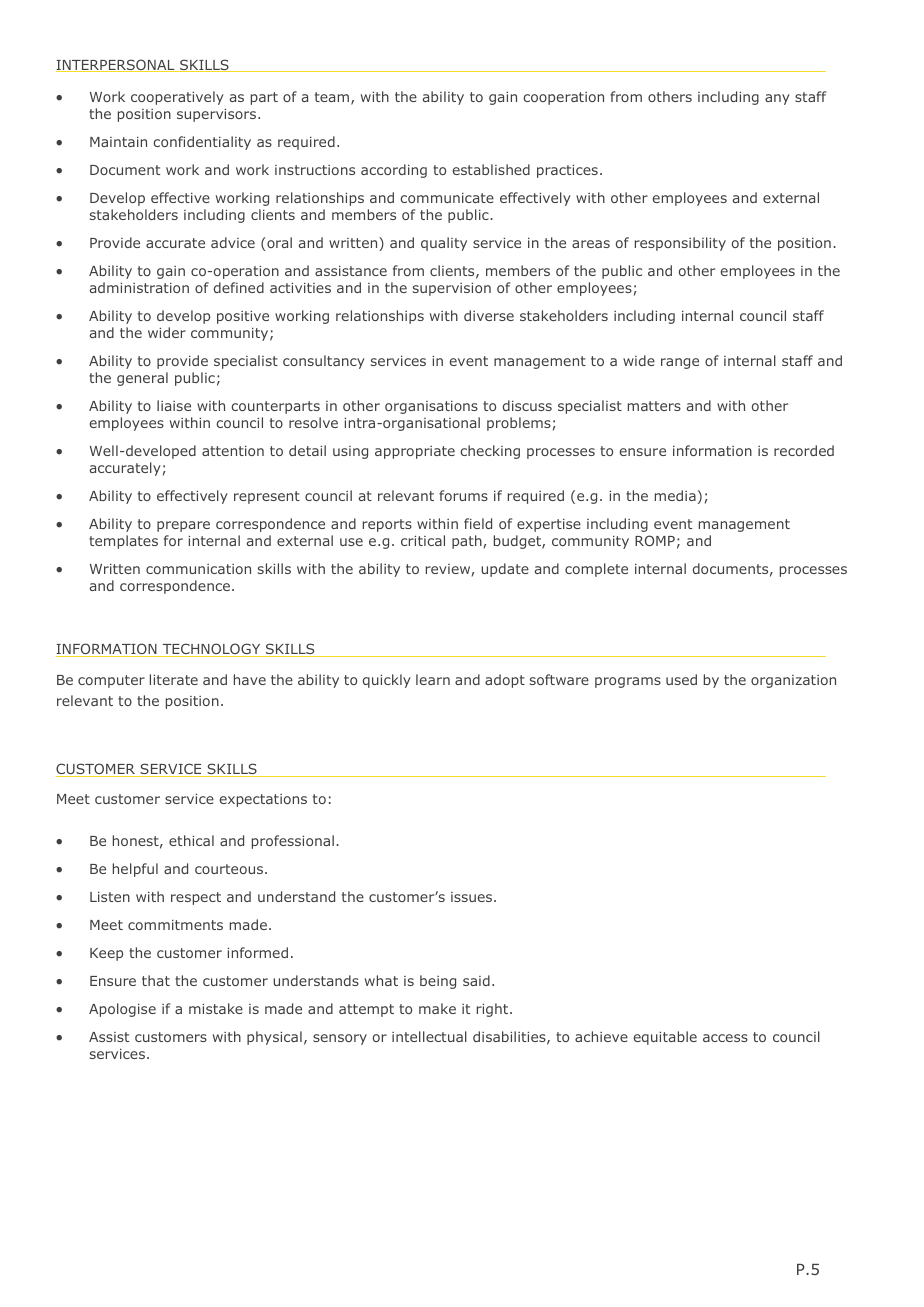 Image resolution: width=924 pixels, height=1307 pixels. What do you see at coordinates (263, 800) in the document?
I see `expectations` at bounding box center [263, 800].
